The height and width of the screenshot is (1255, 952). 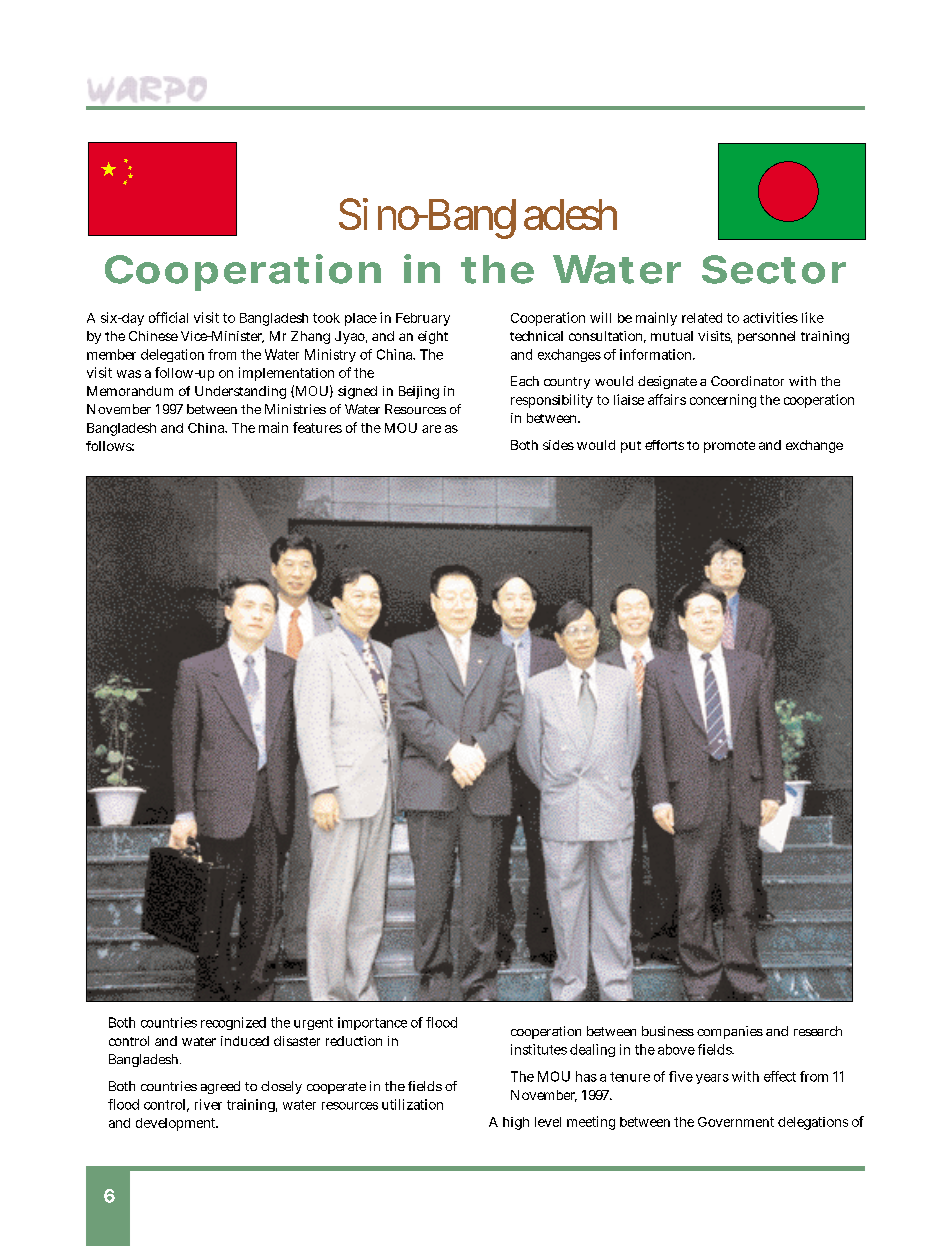 I want to click on river, so click(x=208, y=1104).
